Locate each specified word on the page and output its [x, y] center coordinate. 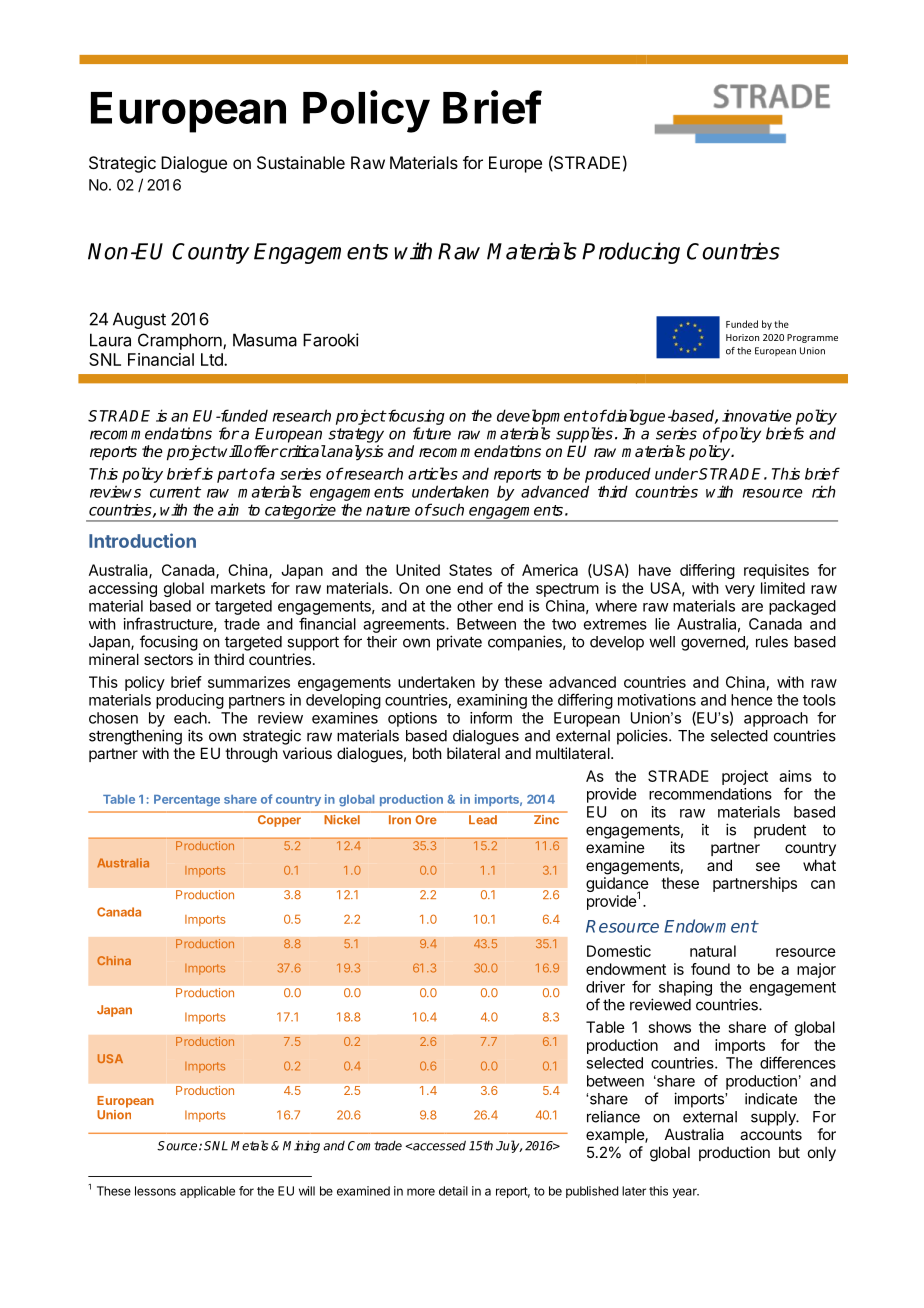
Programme [812, 338]
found [710, 969]
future [432, 433]
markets [238, 588]
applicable [207, 1192]
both [427, 753]
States [470, 570]
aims [795, 776]
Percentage [187, 801]
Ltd [213, 359]
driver [605, 987]
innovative [757, 415]
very [740, 591]
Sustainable [301, 162]
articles [433, 473]
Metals [249, 1145]
